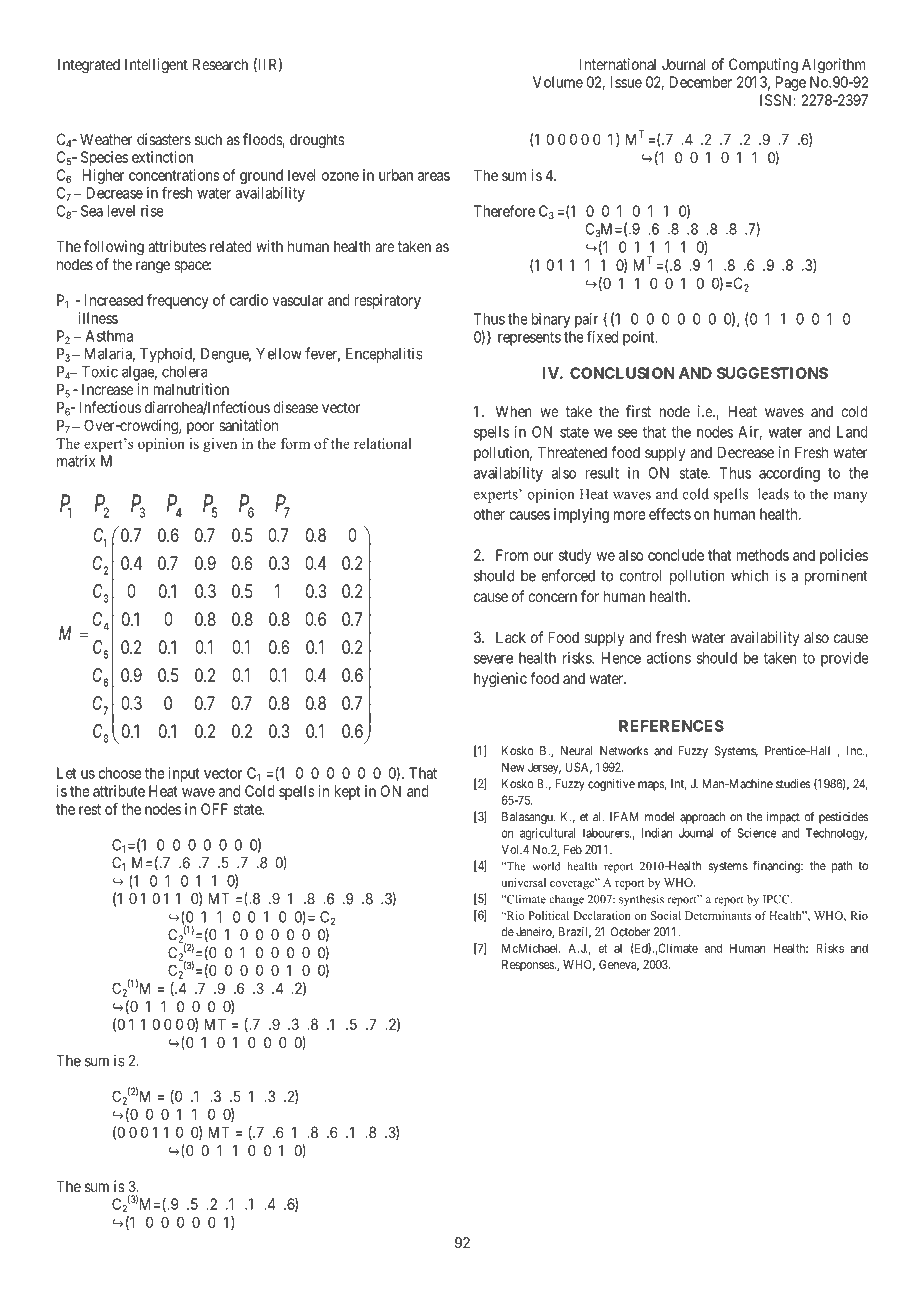  What do you see at coordinates (558, 82) in the page?
I see `Volume` at bounding box center [558, 82].
